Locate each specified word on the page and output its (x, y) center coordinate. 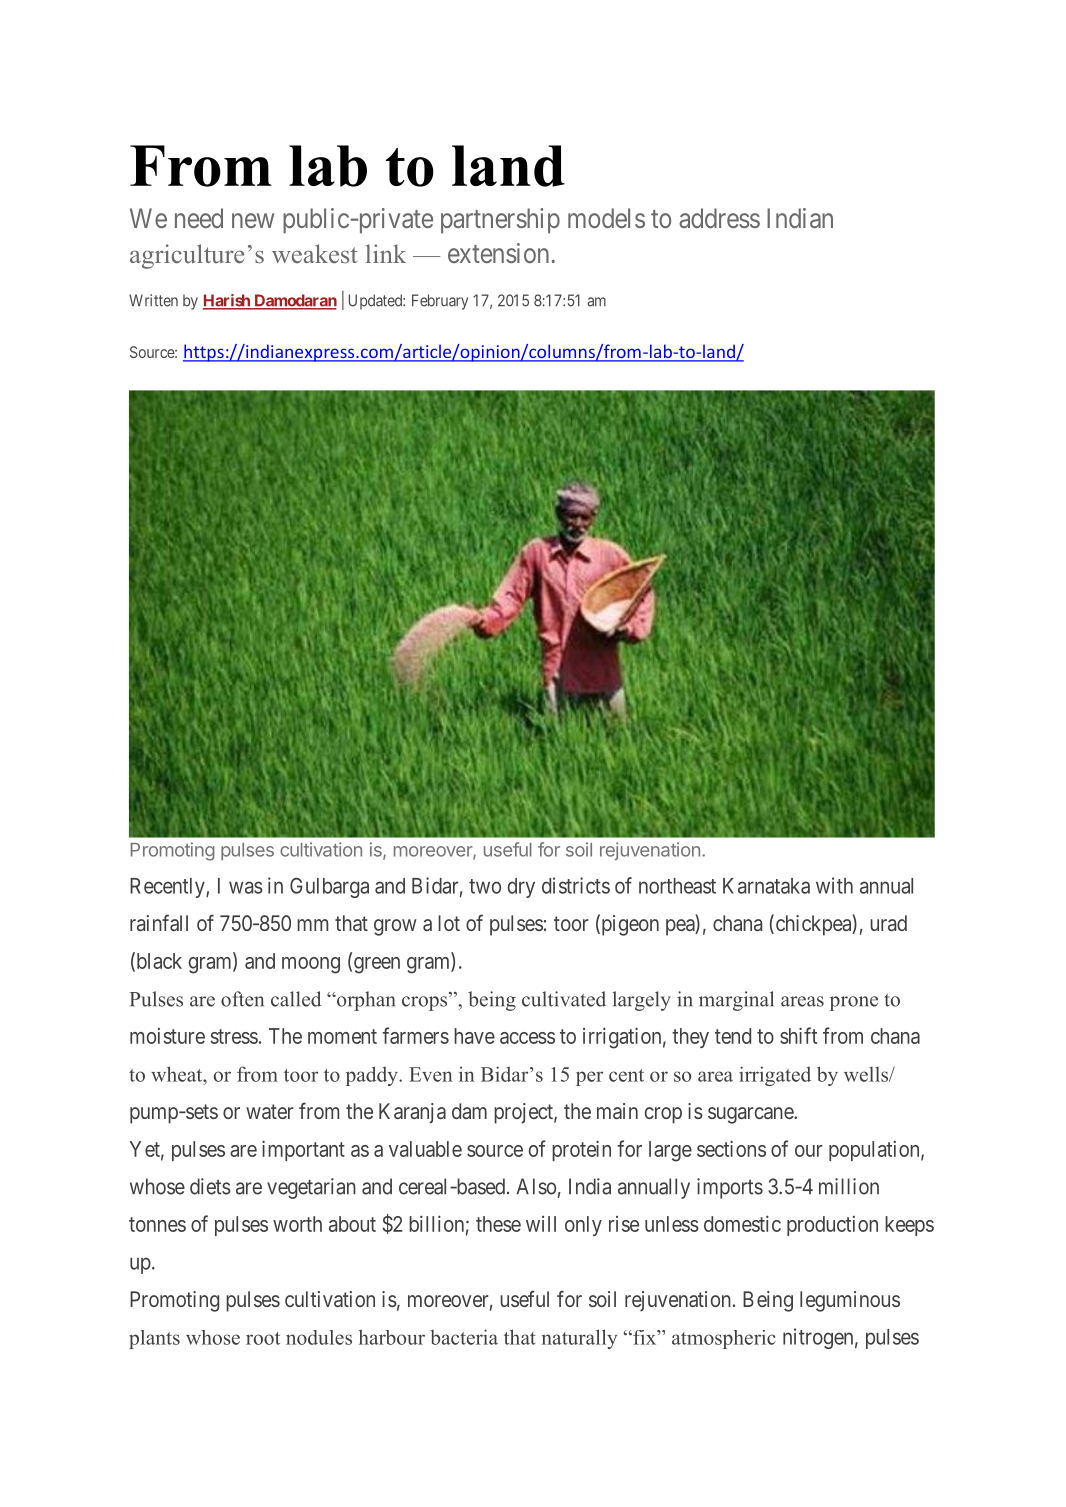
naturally (579, 1339)
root (263, 1338)
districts (576, 885)
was (246, 887)
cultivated (564, 999)
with (834, 885)
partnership (500, 221)
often (242, 999)
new (253, 220)
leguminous (850, 1301)
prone (854, 1003)
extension (498, 253)
